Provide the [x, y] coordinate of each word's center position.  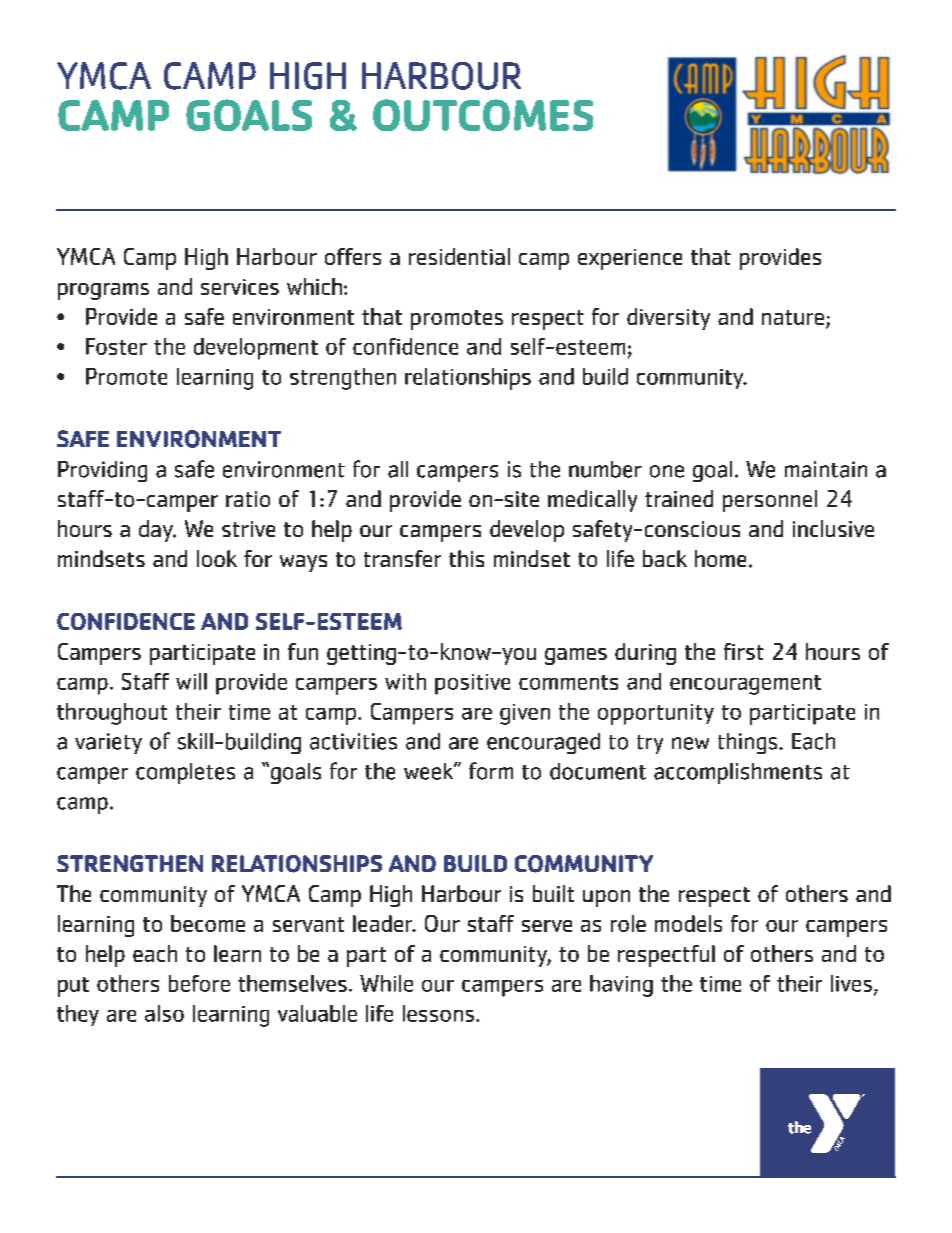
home [720, 558]
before [199, 983]
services [240, 287]
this [466, 558]
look [217, 558]
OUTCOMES [483, 115]
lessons [438, 1013]
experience [630, 259]
